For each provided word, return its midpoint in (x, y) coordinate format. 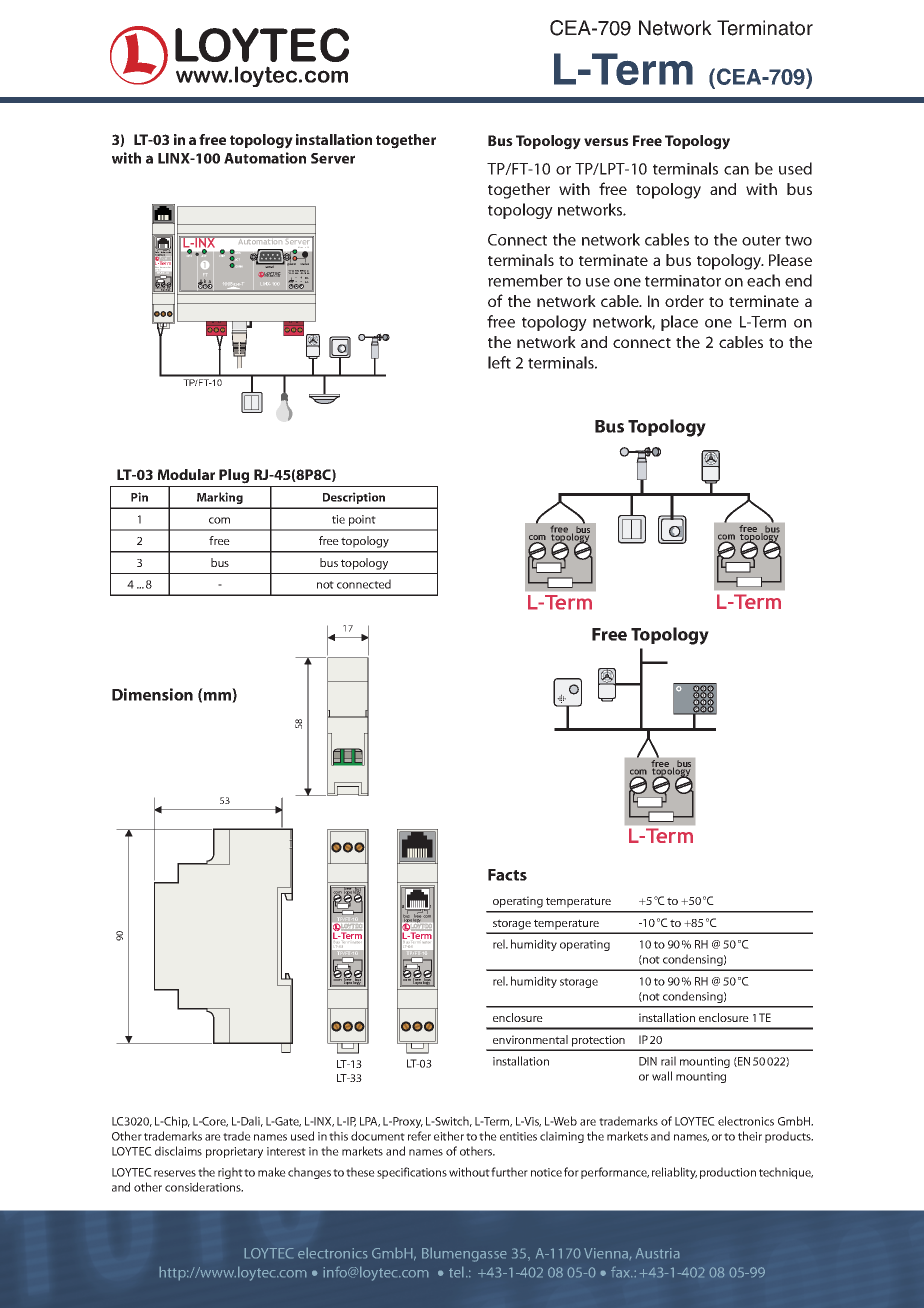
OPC (189, 255)
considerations (204, 1187)
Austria (657, 1253)
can (736, 170)
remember (525, 280)
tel (456, 1272)
